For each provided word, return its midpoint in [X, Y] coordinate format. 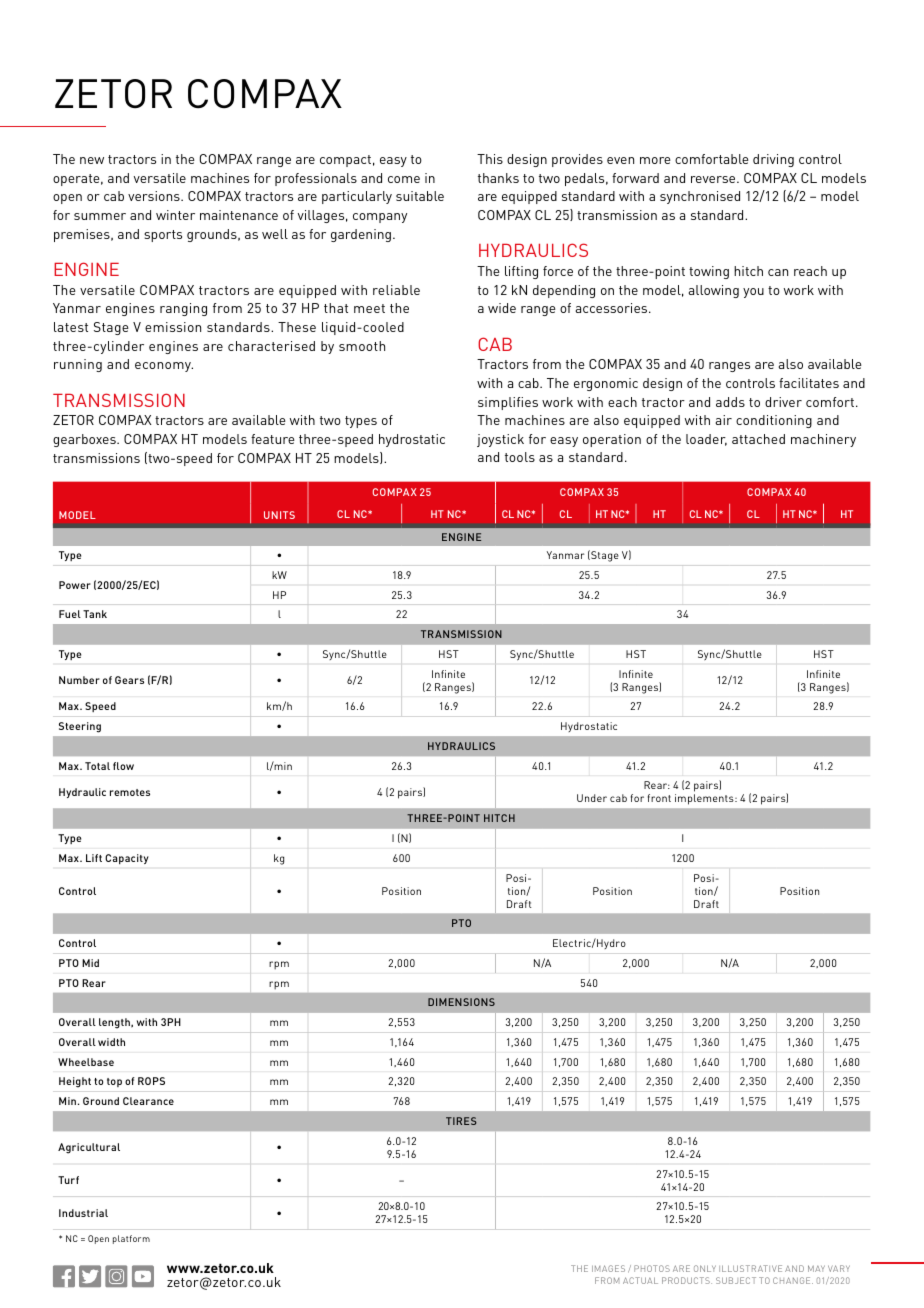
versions [155, 196]
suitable [420, 196]
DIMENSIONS [461, 1002]
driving [773, 160]
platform [131, 1239]
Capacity [126, 859]
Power [75, 585]
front [659, 798]
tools [520, 457]
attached [758, 439]
